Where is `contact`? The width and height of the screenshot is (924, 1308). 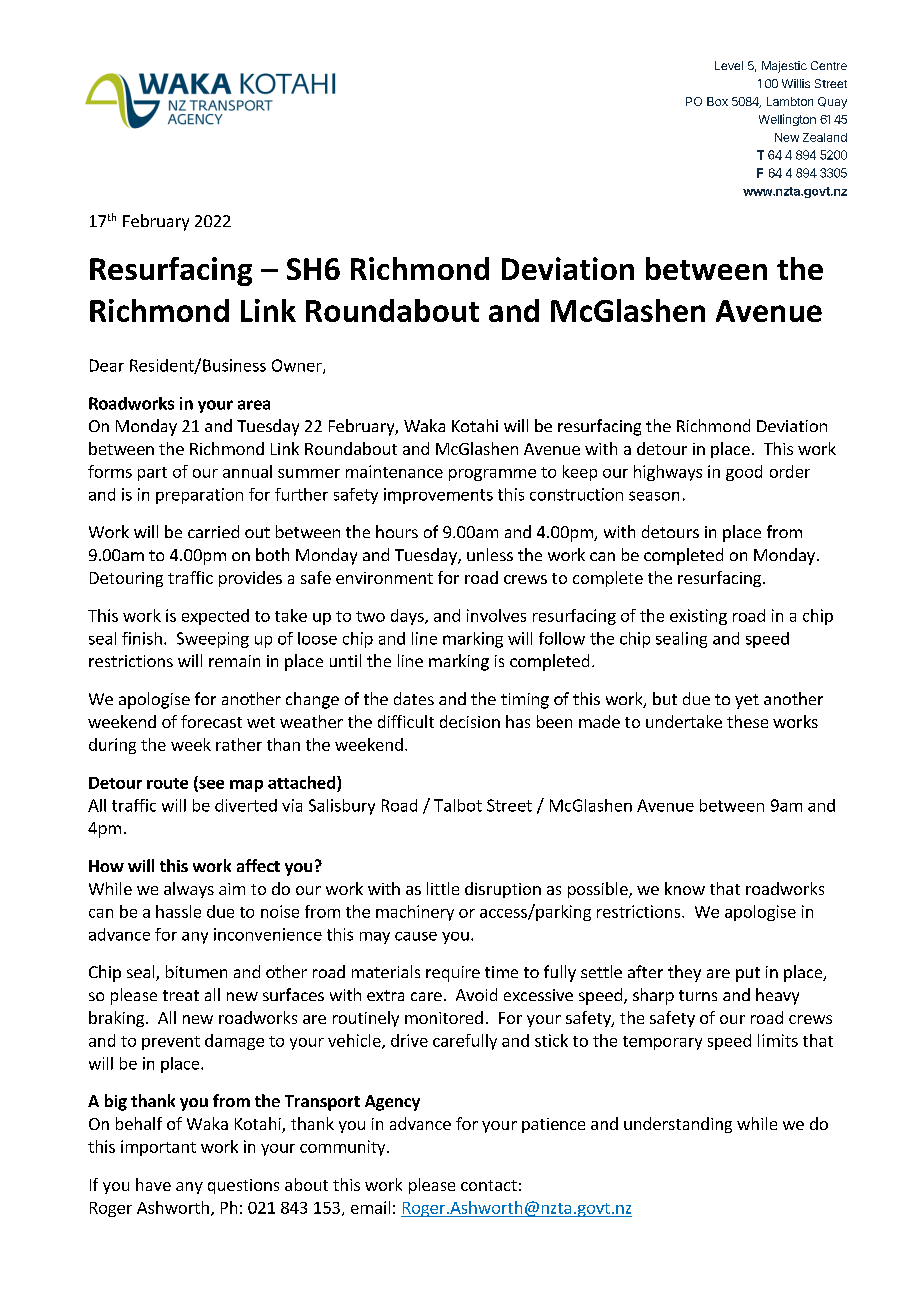 contact is located at coordinates (489, 1185).
